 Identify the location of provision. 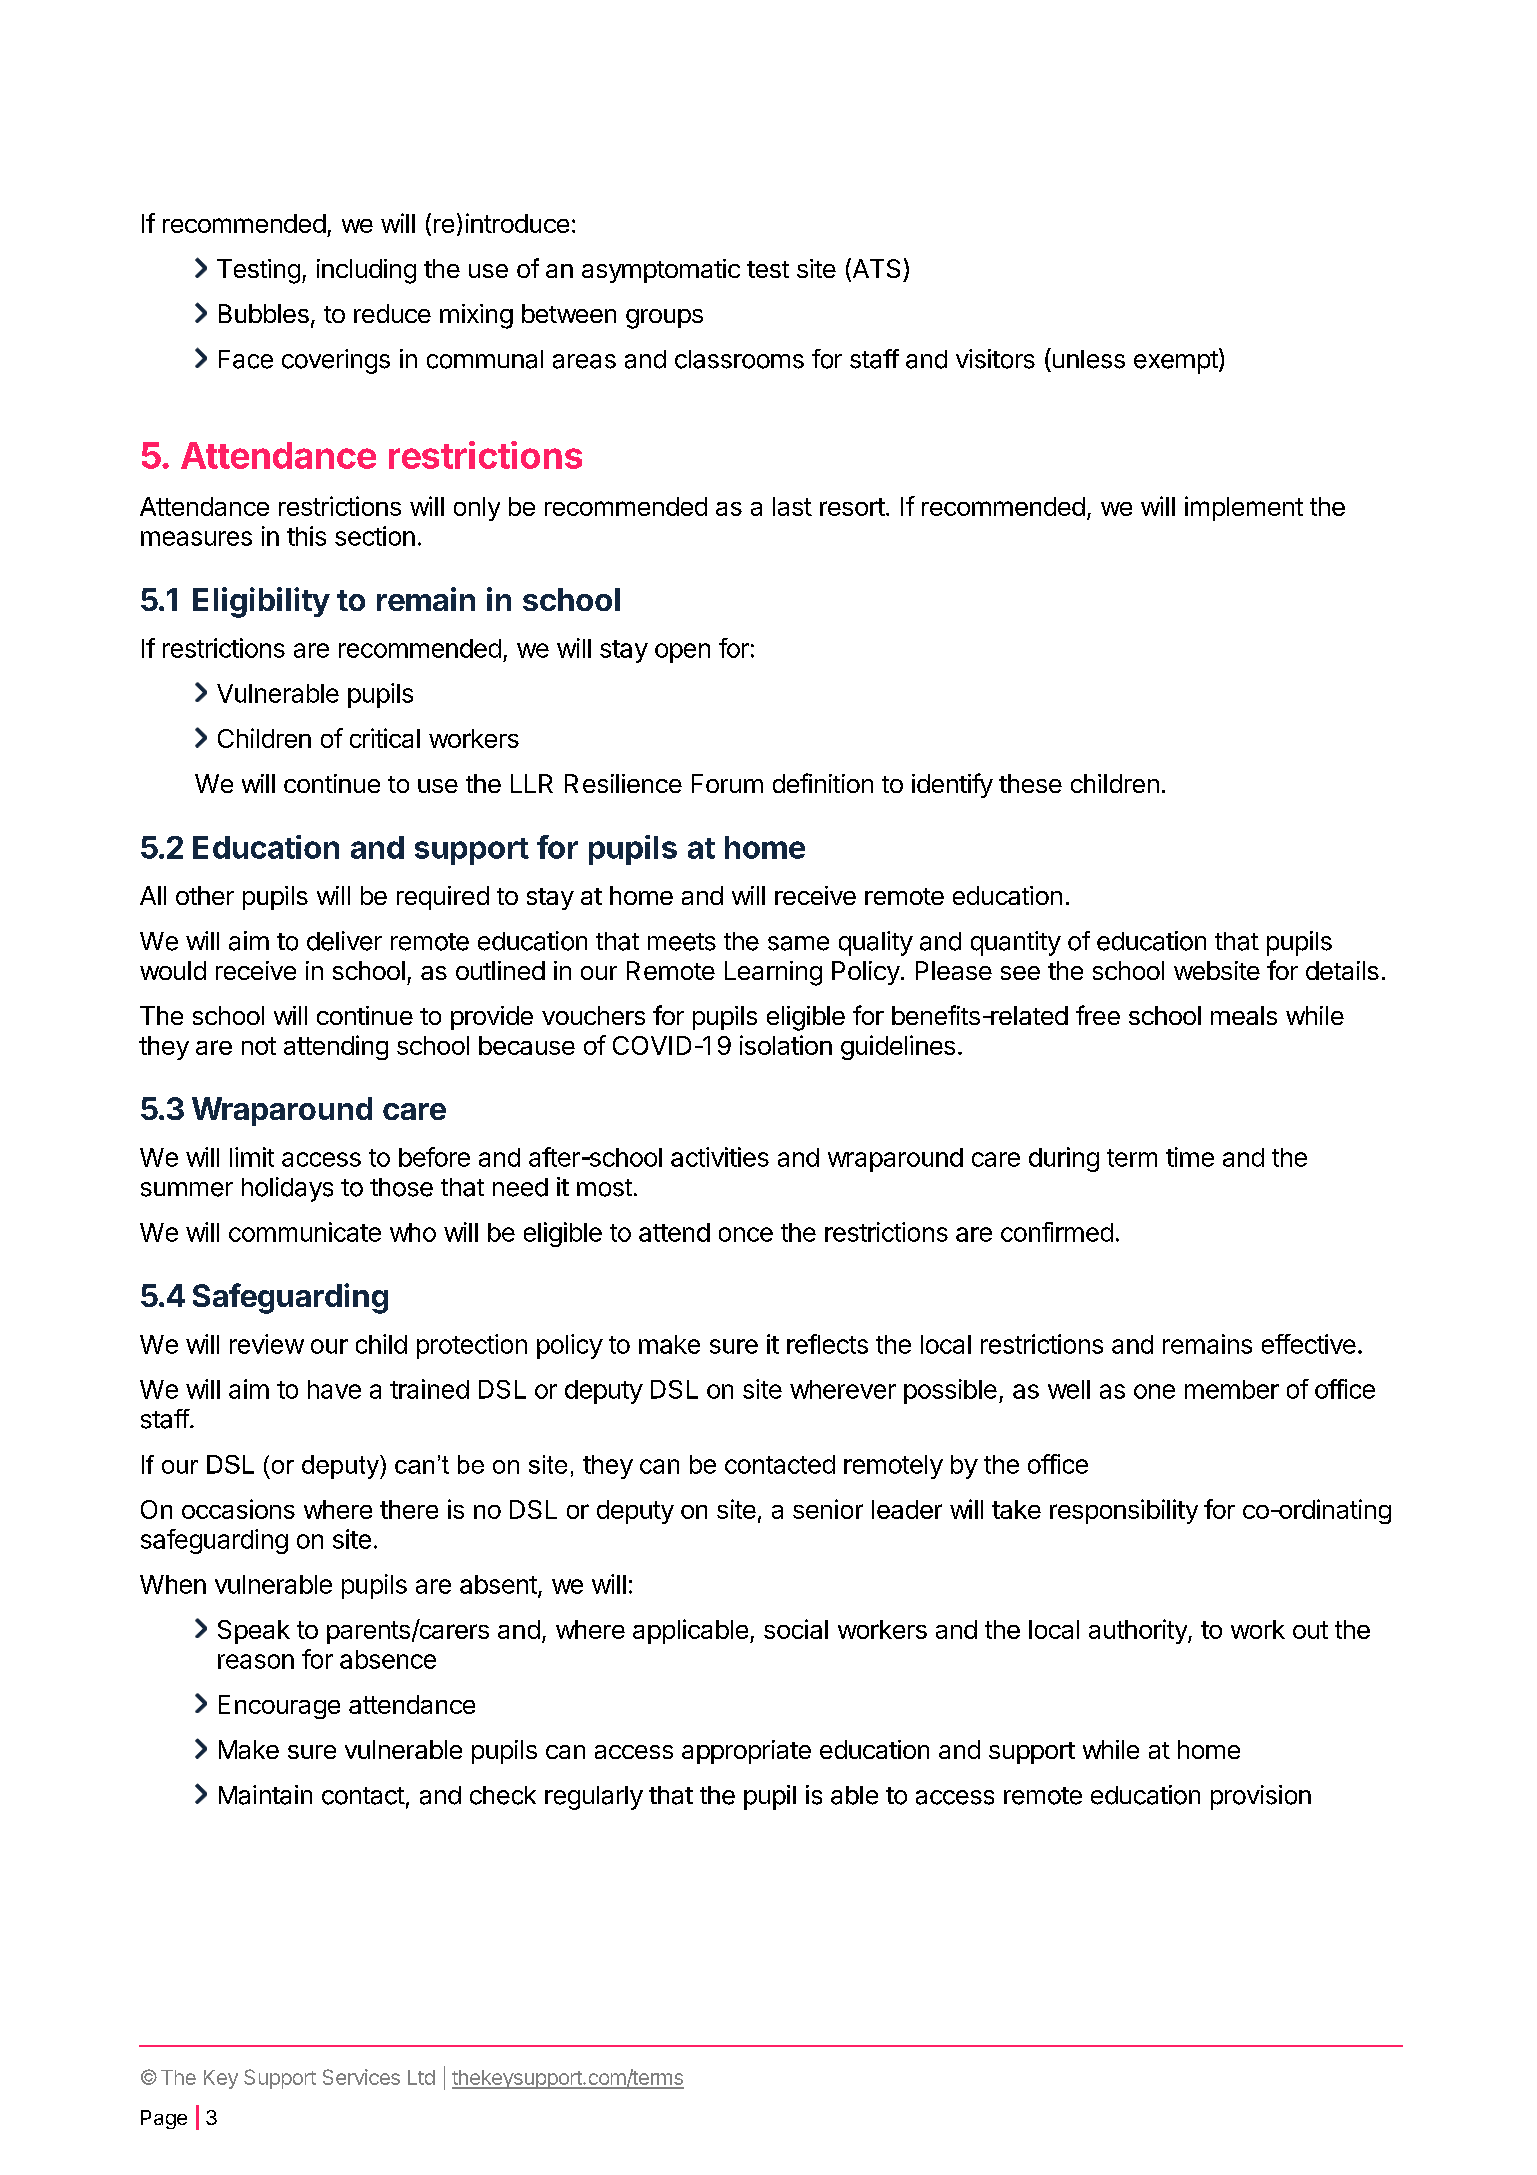
(1261, 1797).
